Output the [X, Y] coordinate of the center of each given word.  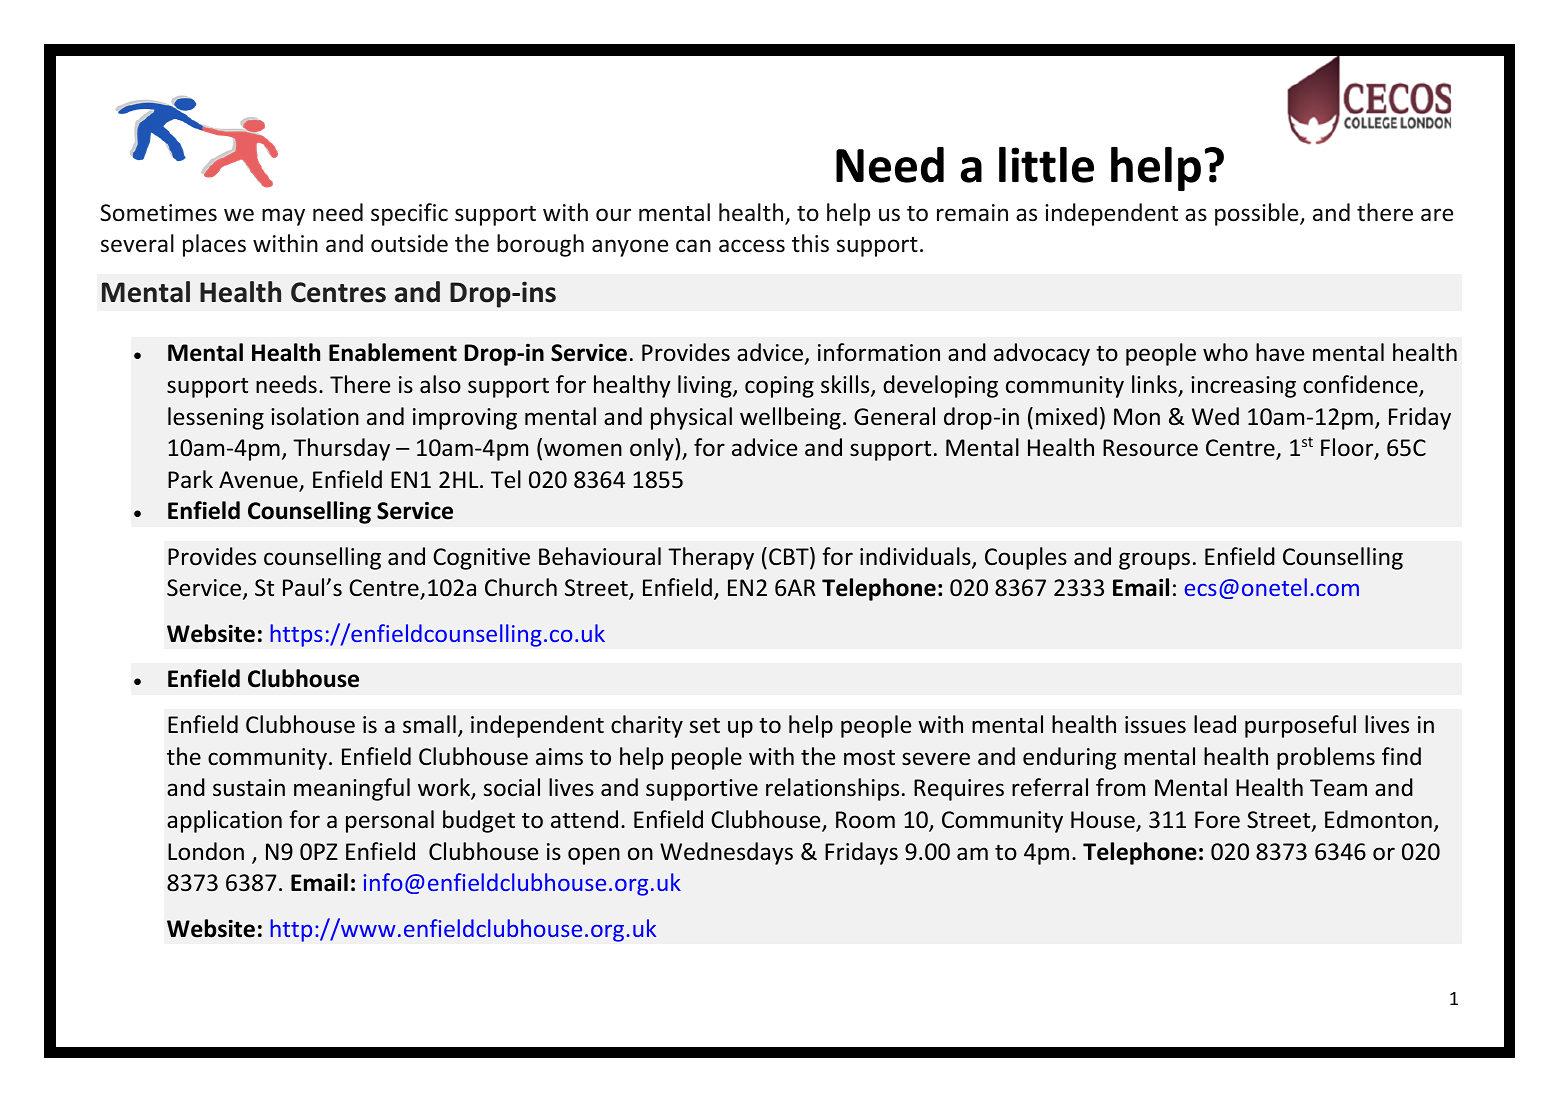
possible [1258, 214]
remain [972, 213]
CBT [790, 557]
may [283, 217]
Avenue [259, 481]
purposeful [1300, 726]
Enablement [393, 352]
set [705, 726]
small [429, 724]
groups [1154, 561]
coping [779, 387]
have [1280, 352]
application [224, 821]
